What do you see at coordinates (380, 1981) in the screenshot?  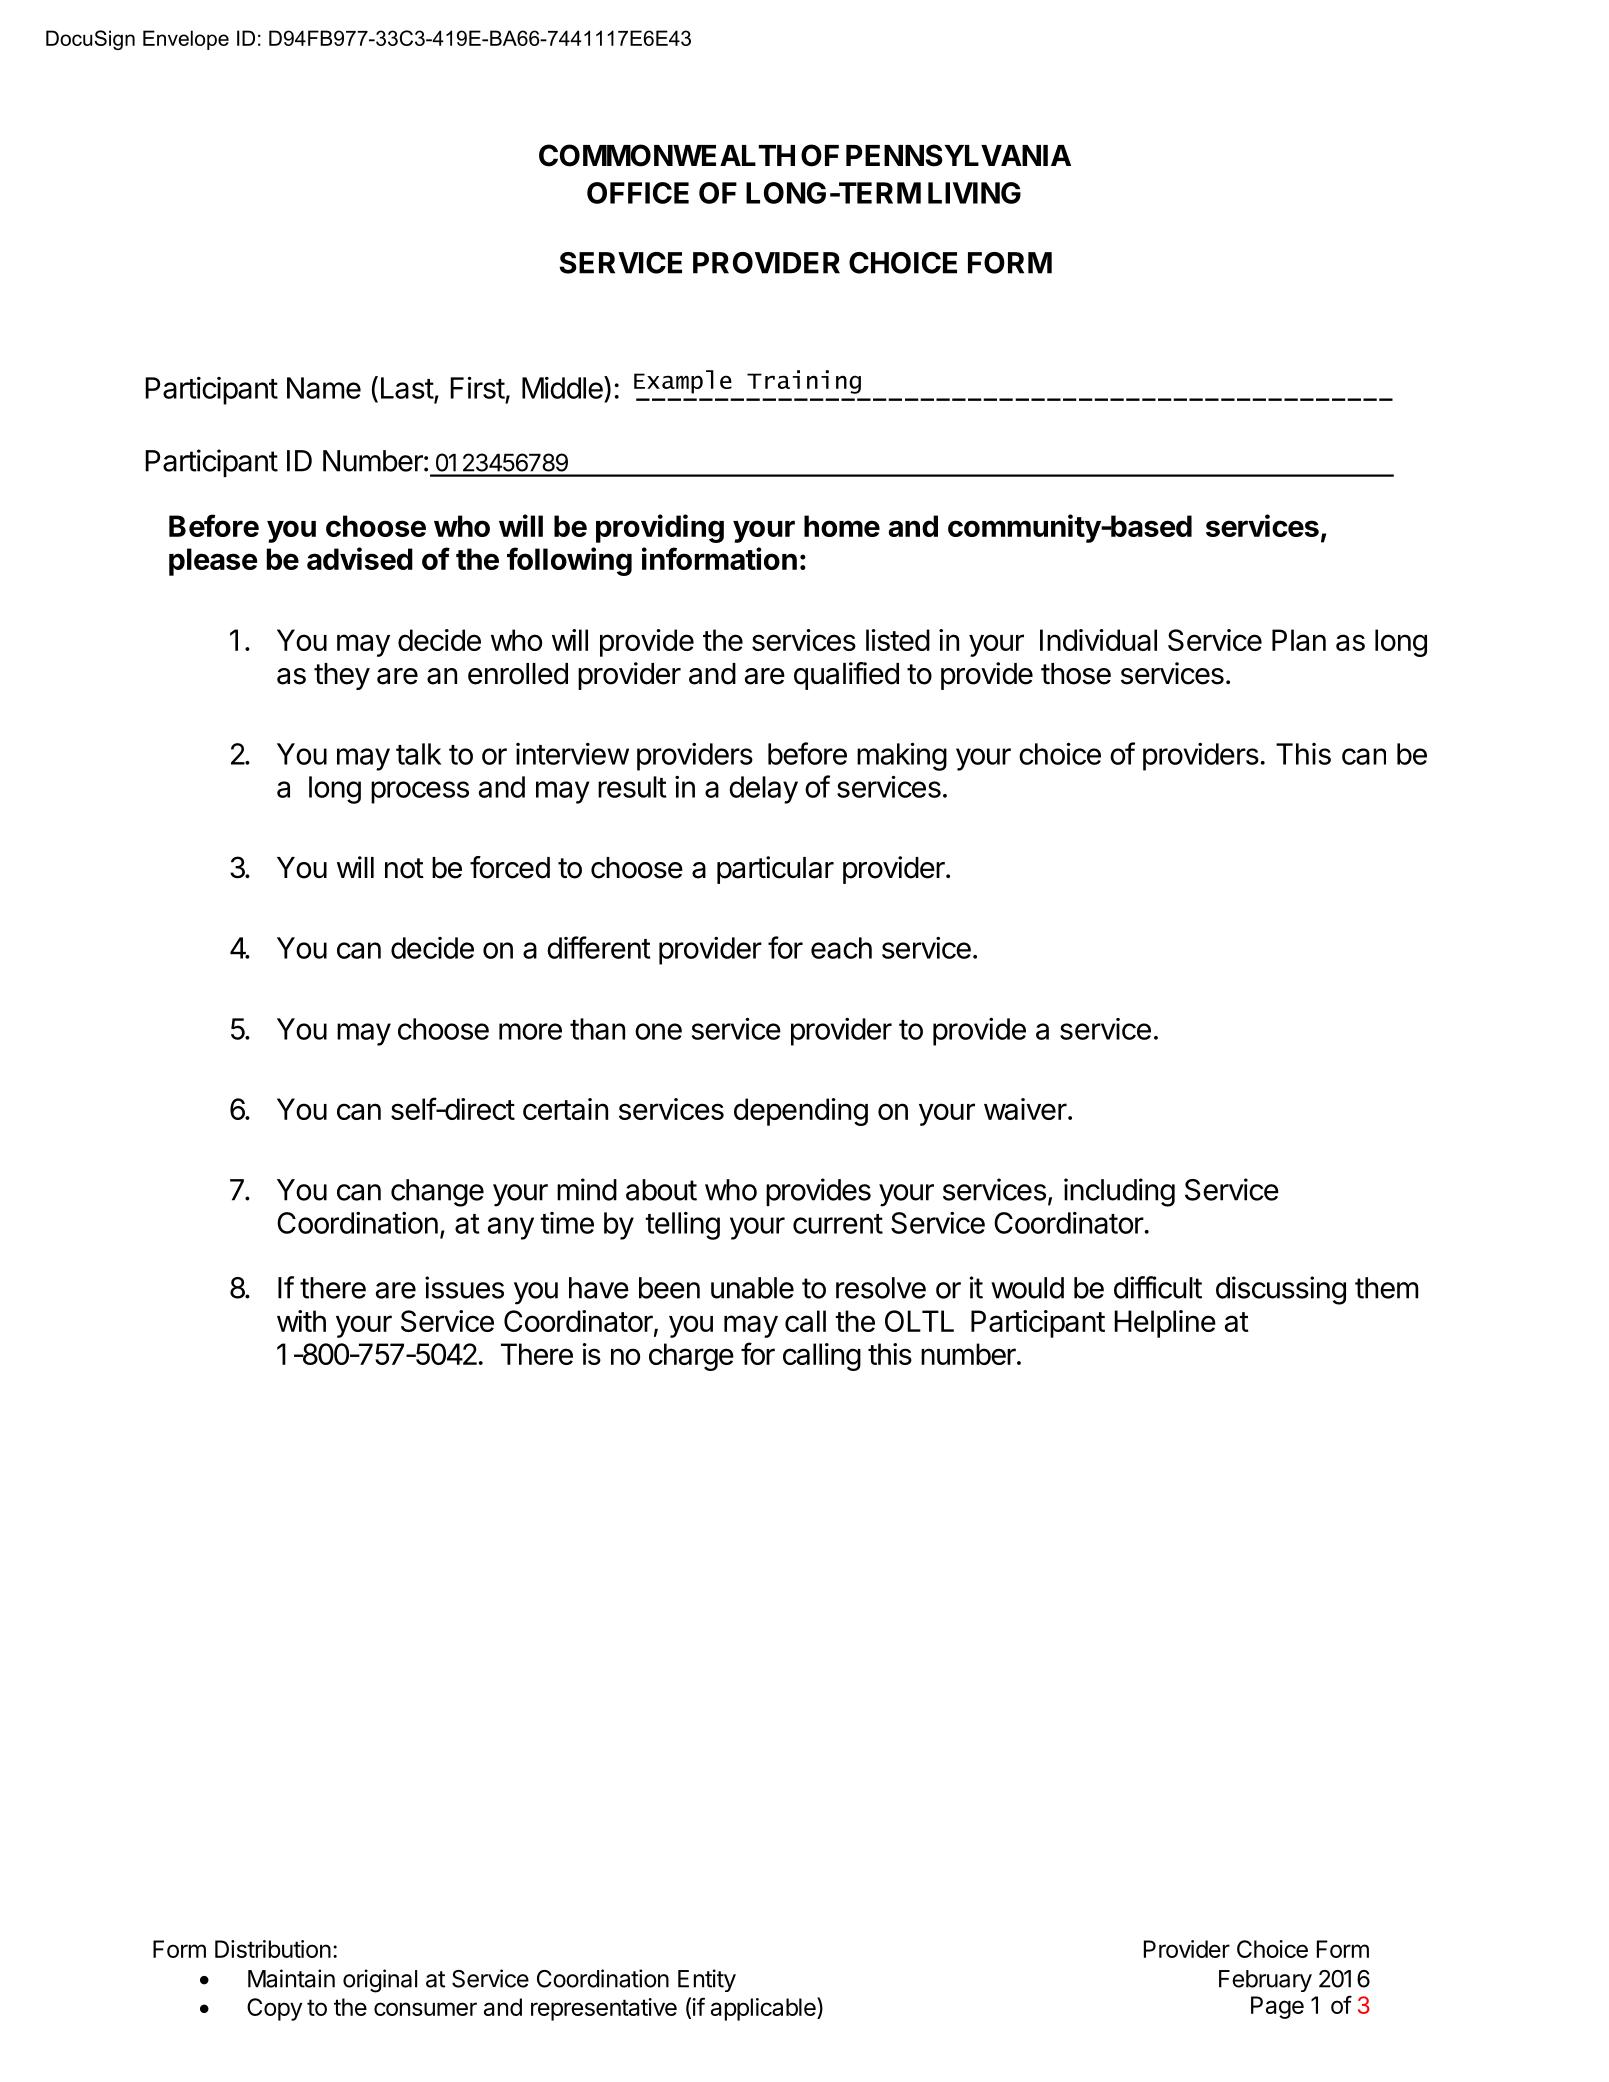 I see `original` at bounding box center [380, 1981].
